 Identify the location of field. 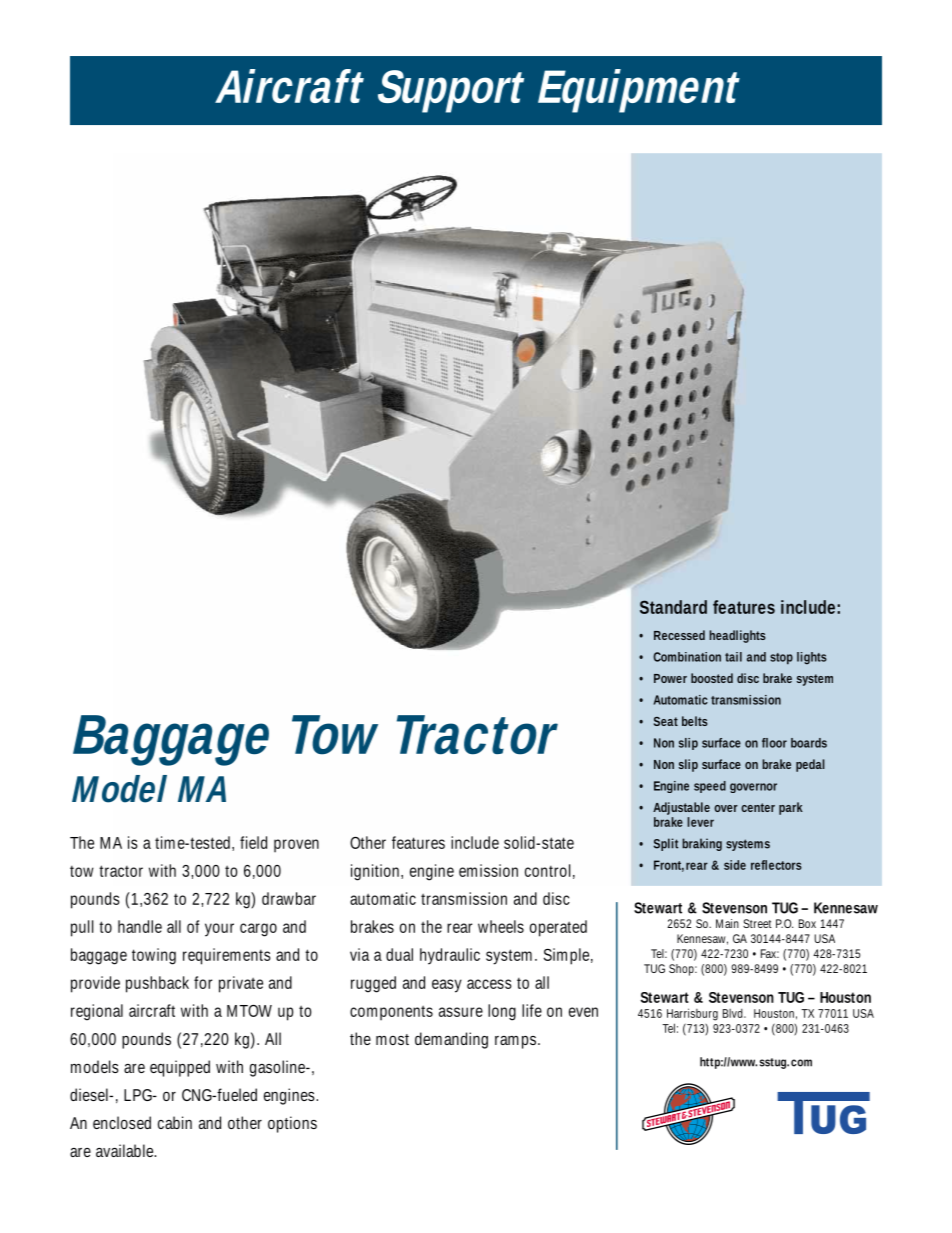
(253, 842).
